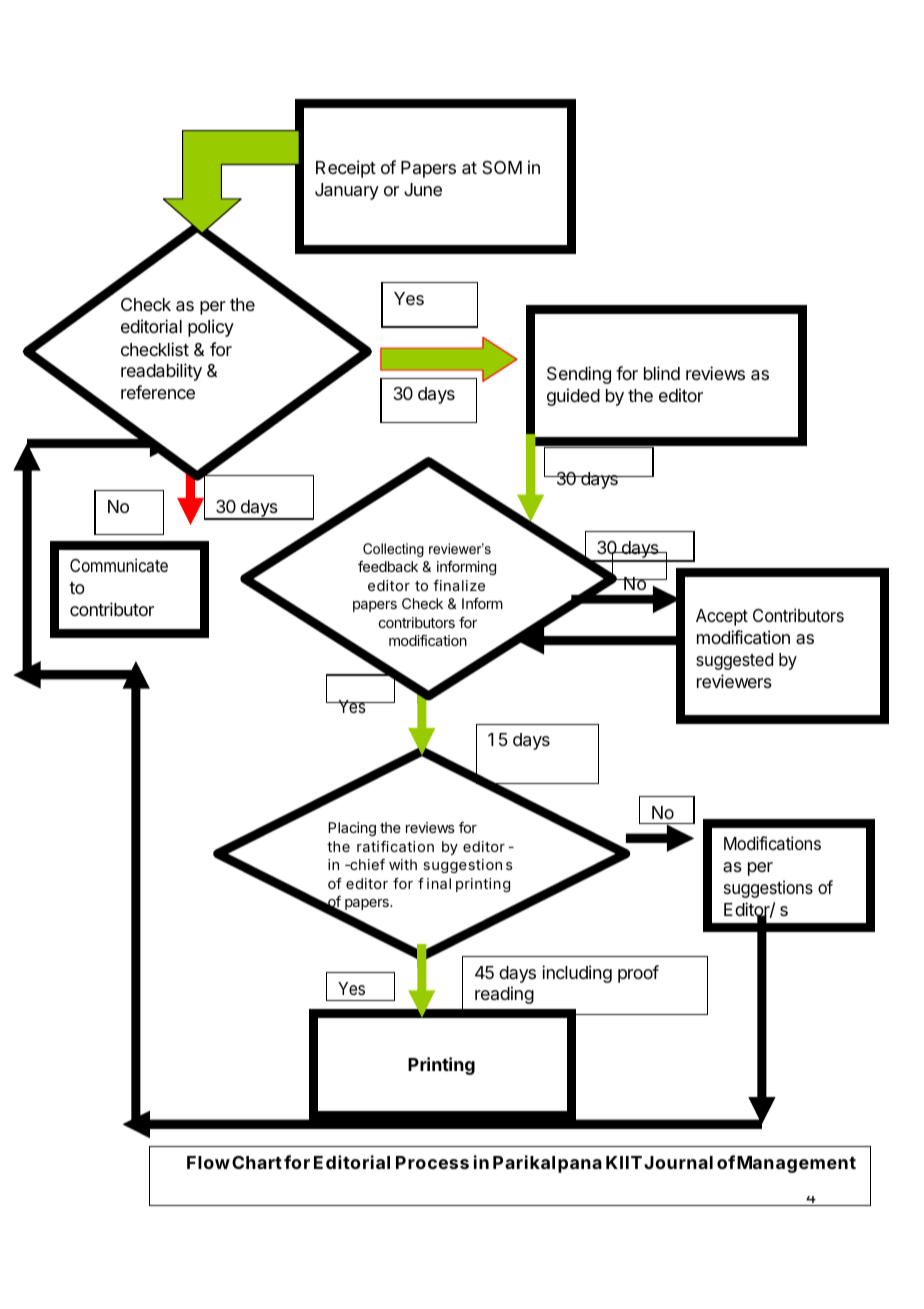 The width and height of the page is (924, 1309). What do you see at coordinates (722, 617) in the page?
I see `Accept` at bounding box center [722, 617].
